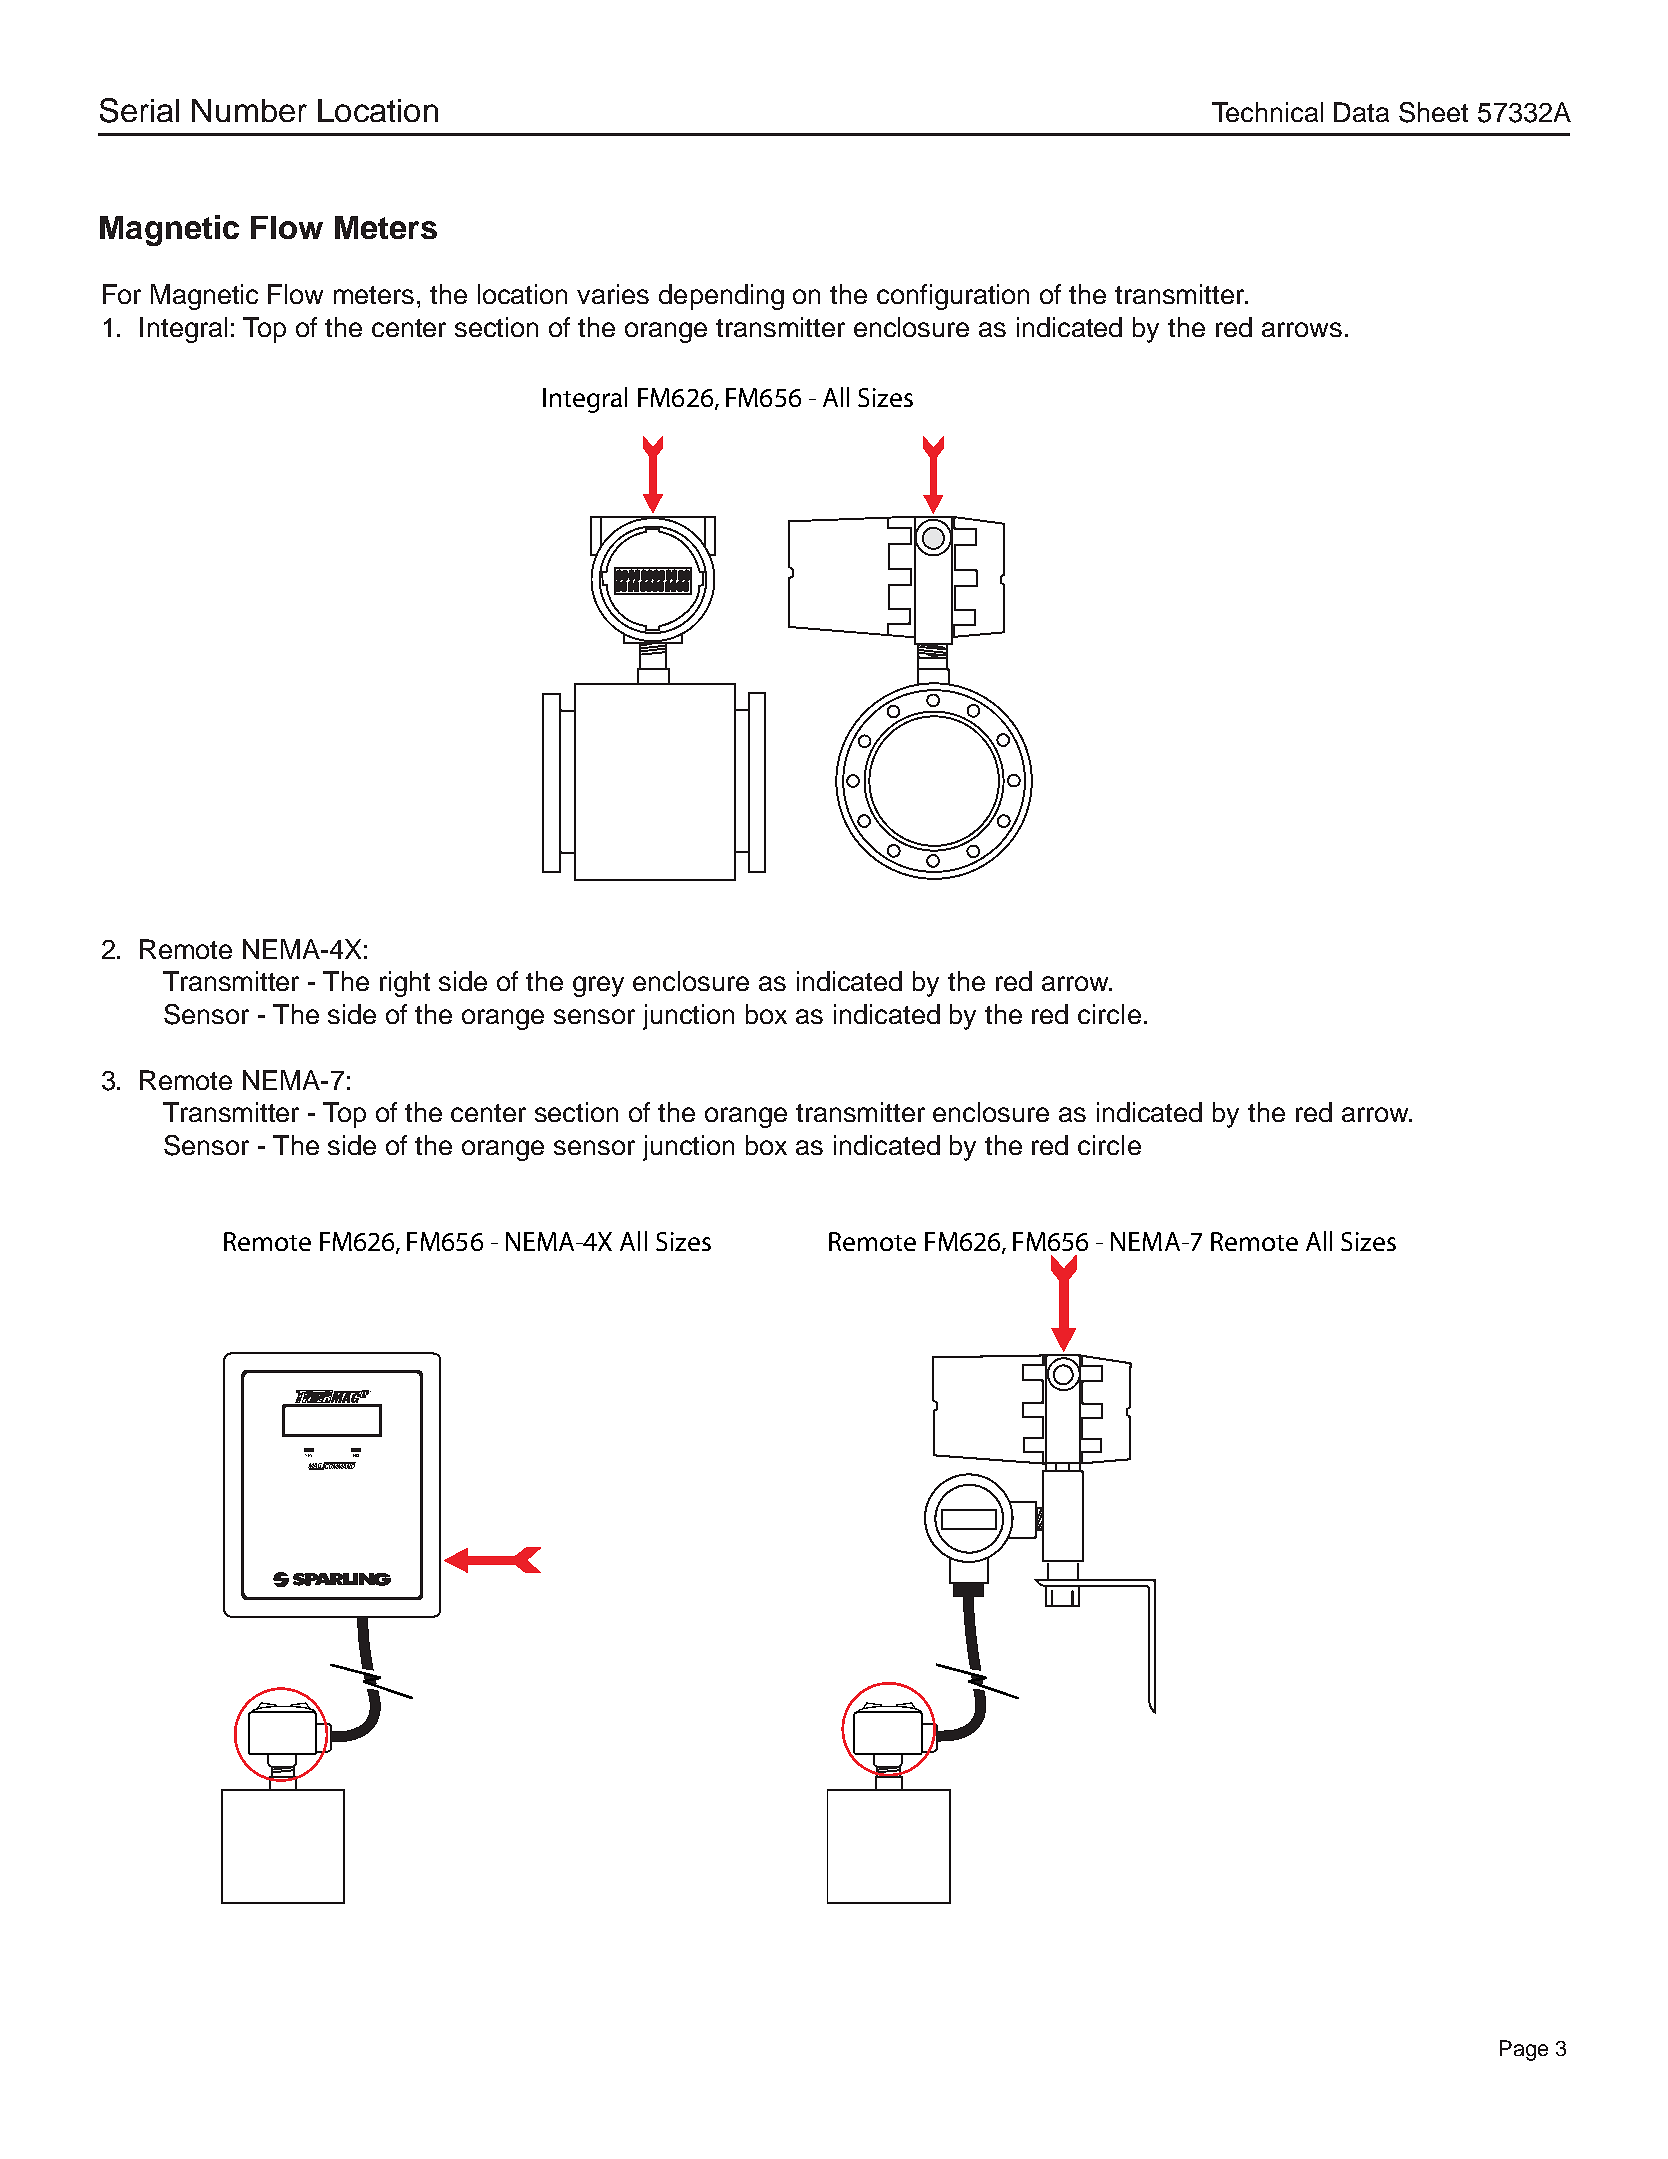  I want to click on Technical, so click(1267, 112).
